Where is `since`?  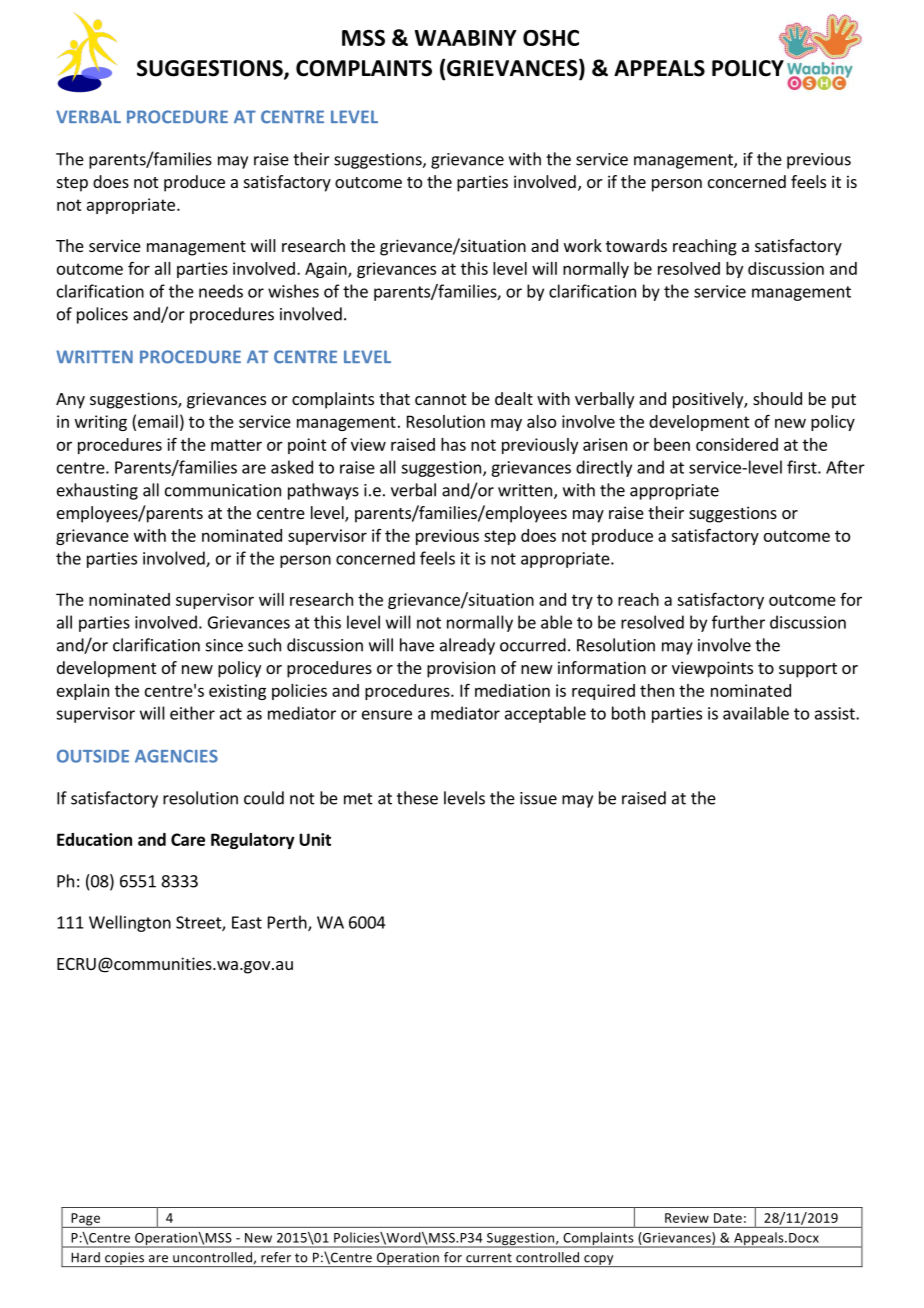 since is located at coordinates (224, 645).
